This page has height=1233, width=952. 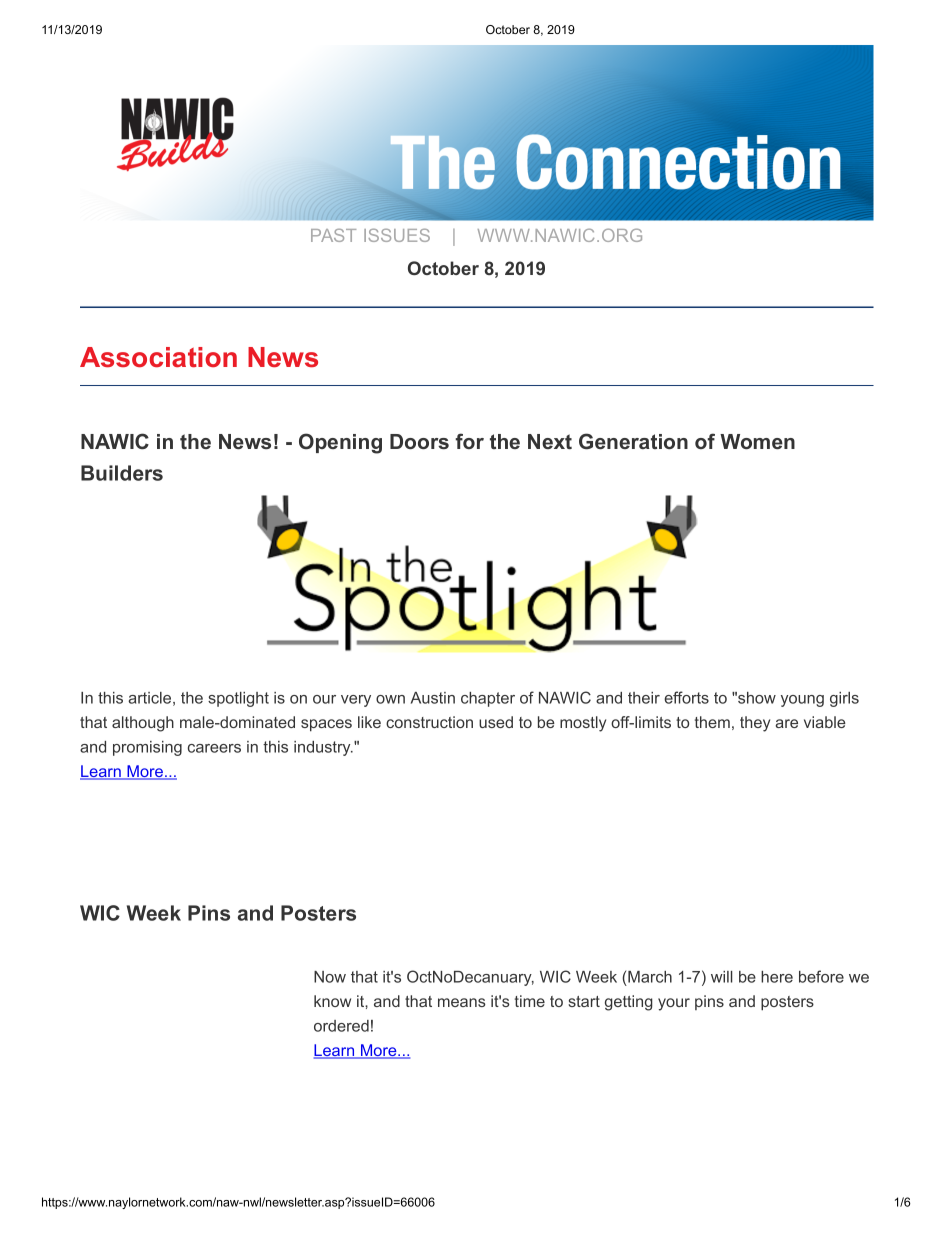 What do you see at coordinates (802, 701) in the page?
I see `young` at bounding box center [802, 701].
